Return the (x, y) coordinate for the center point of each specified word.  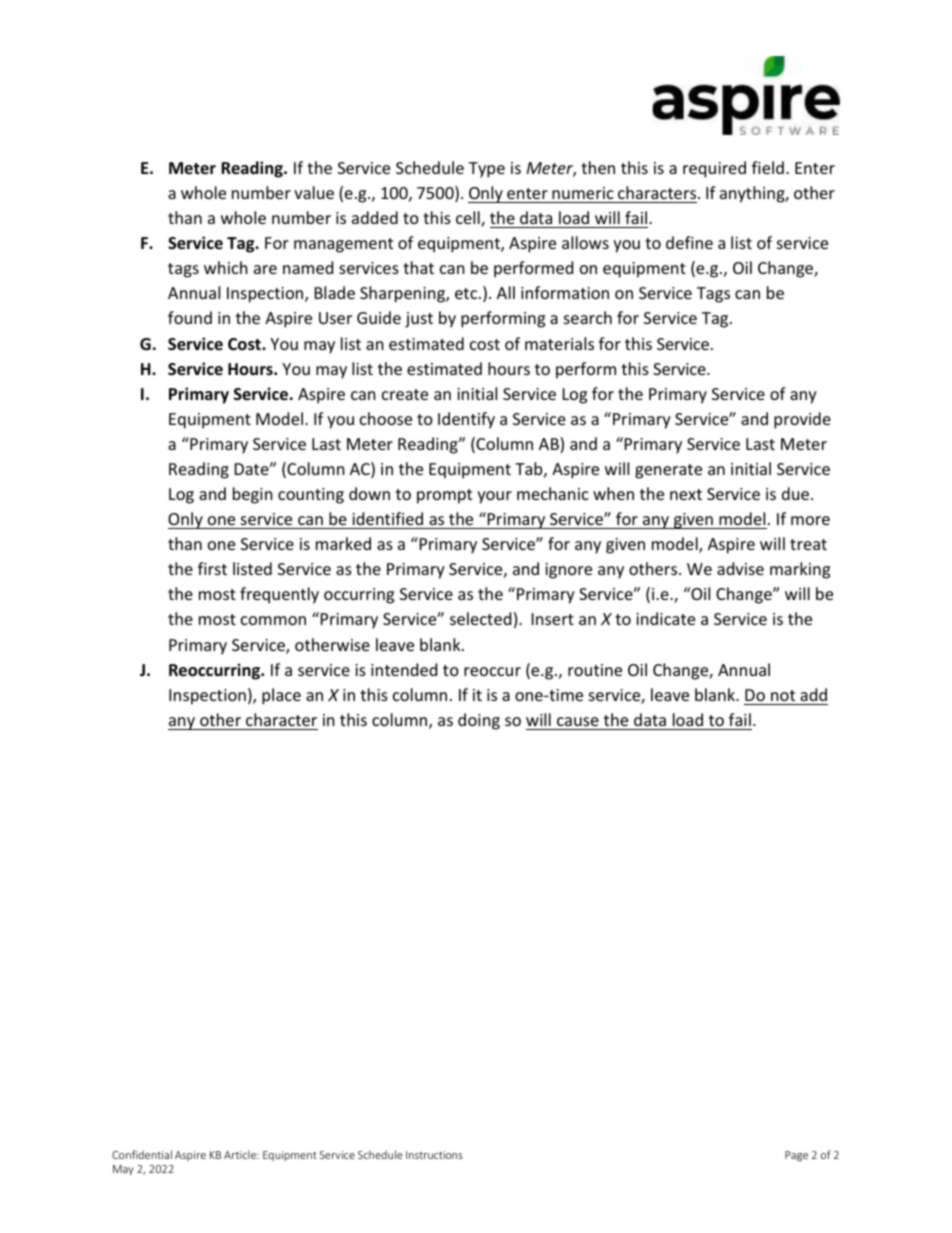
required (714, 169)
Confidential (142, 1154)
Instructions (434, 1155)
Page (796, 1156)
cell (469, 219)
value (314, 192)
